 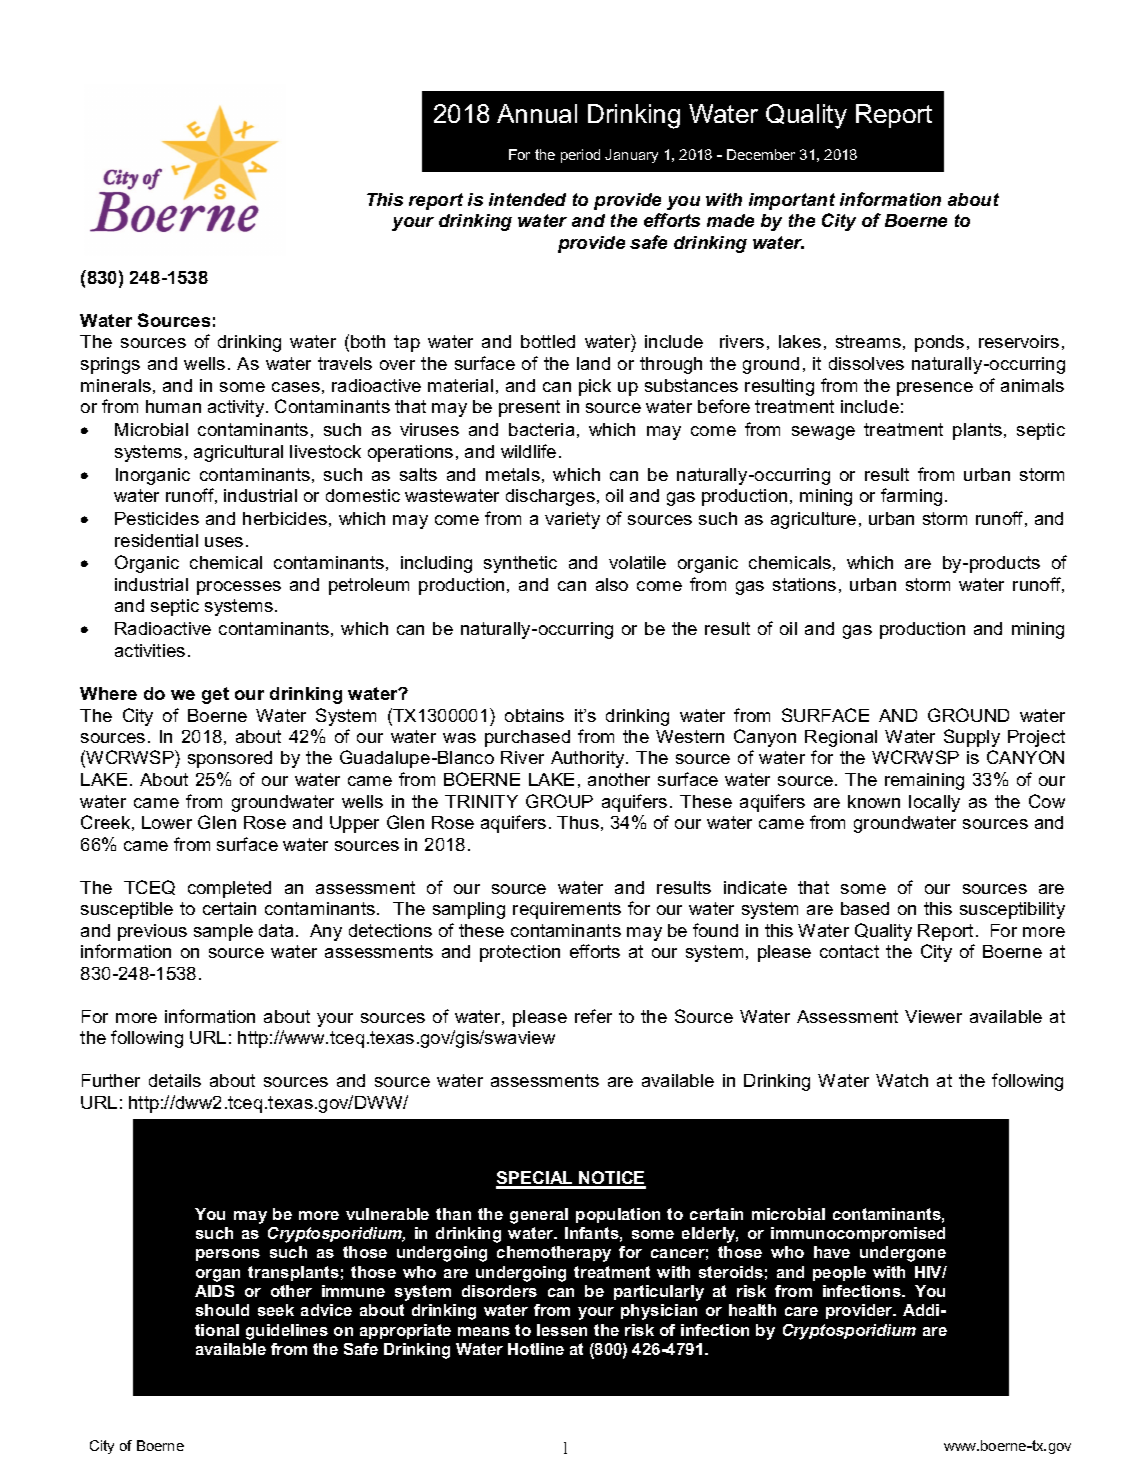 I want to click on undergone, so click(x=903, y=1254).
